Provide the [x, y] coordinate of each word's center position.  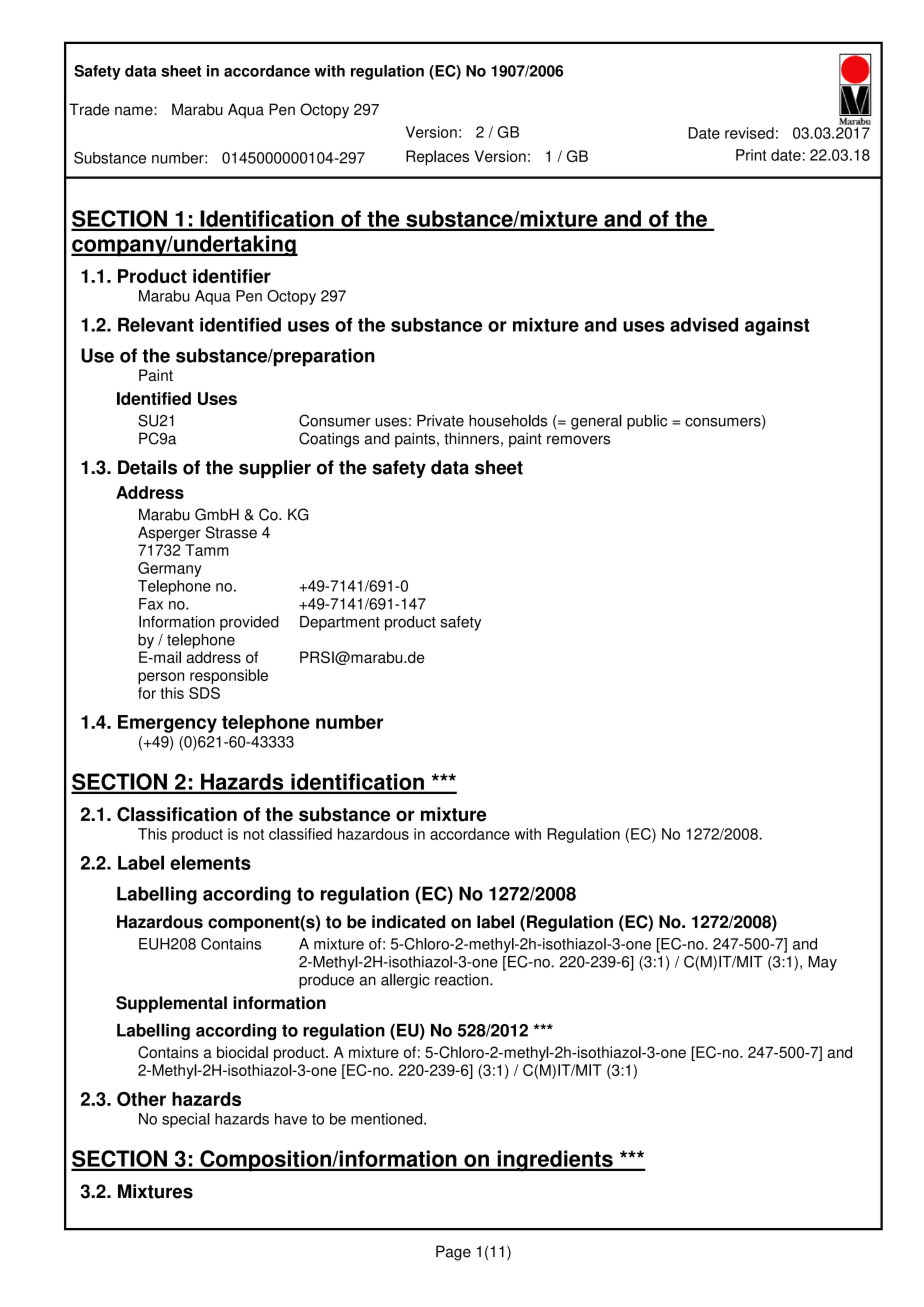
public [647, 422]
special [186, 1120]
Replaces [437, 157]
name [135, 111]
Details [147, 467]
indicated [408, 922]
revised [749, 133]
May [822, 963]
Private [440, 421]
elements [210, 862]
